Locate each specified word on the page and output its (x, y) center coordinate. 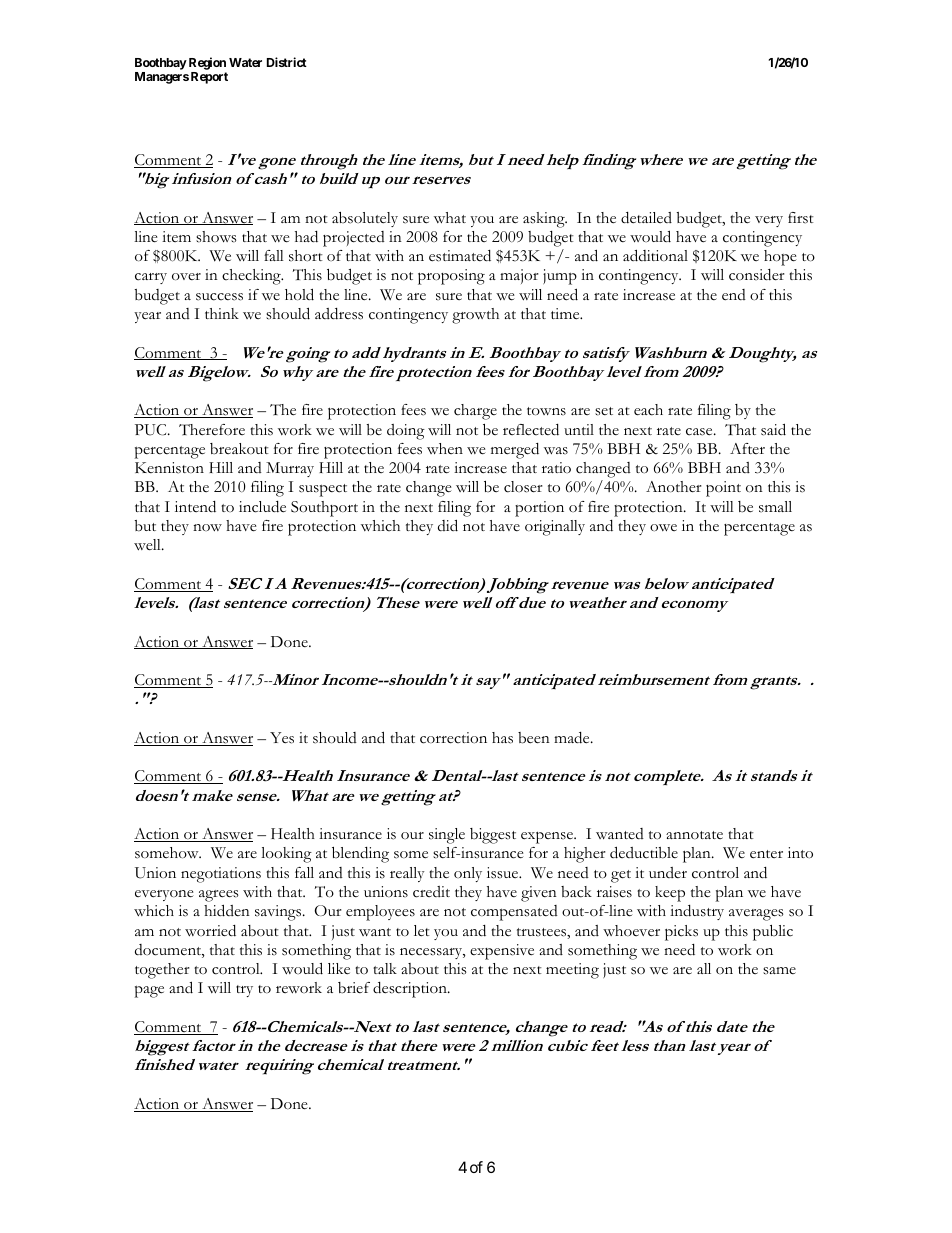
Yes (282, 738)
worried (210, 931)
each (648, 410)
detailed (646, 218)
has (502, 738)
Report (209, 78)
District (287, 62)
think (222, 313)
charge (475, 412)
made (573, 738)
